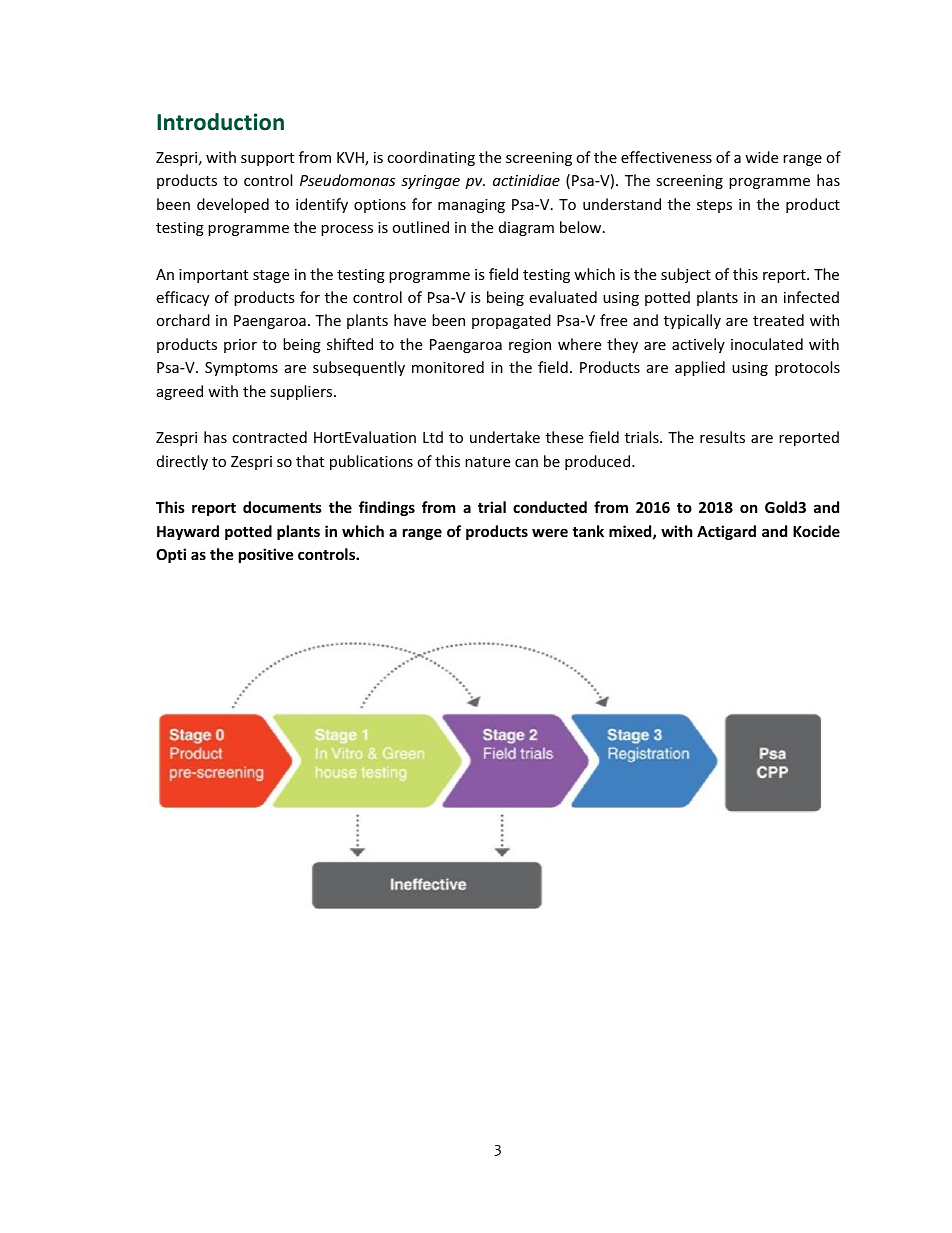 This screenshot has height=1233, width=952. What do you see at coordinates (767, 344) in the screenshot?
I see `inoculated` at bounding box center [767, 344].
